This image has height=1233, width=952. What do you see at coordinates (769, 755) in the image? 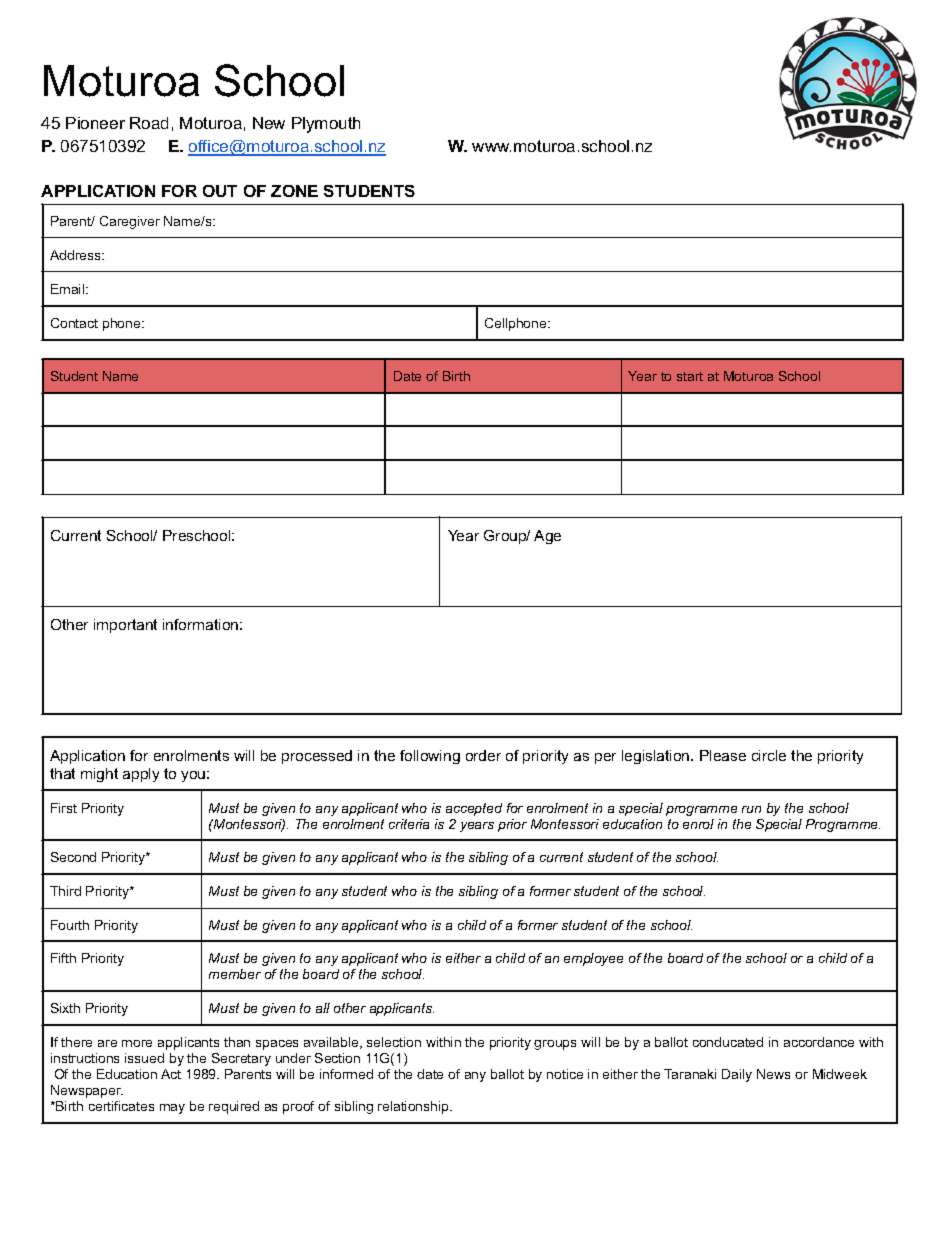
I see `circle` at bounding box center [769, 755].
